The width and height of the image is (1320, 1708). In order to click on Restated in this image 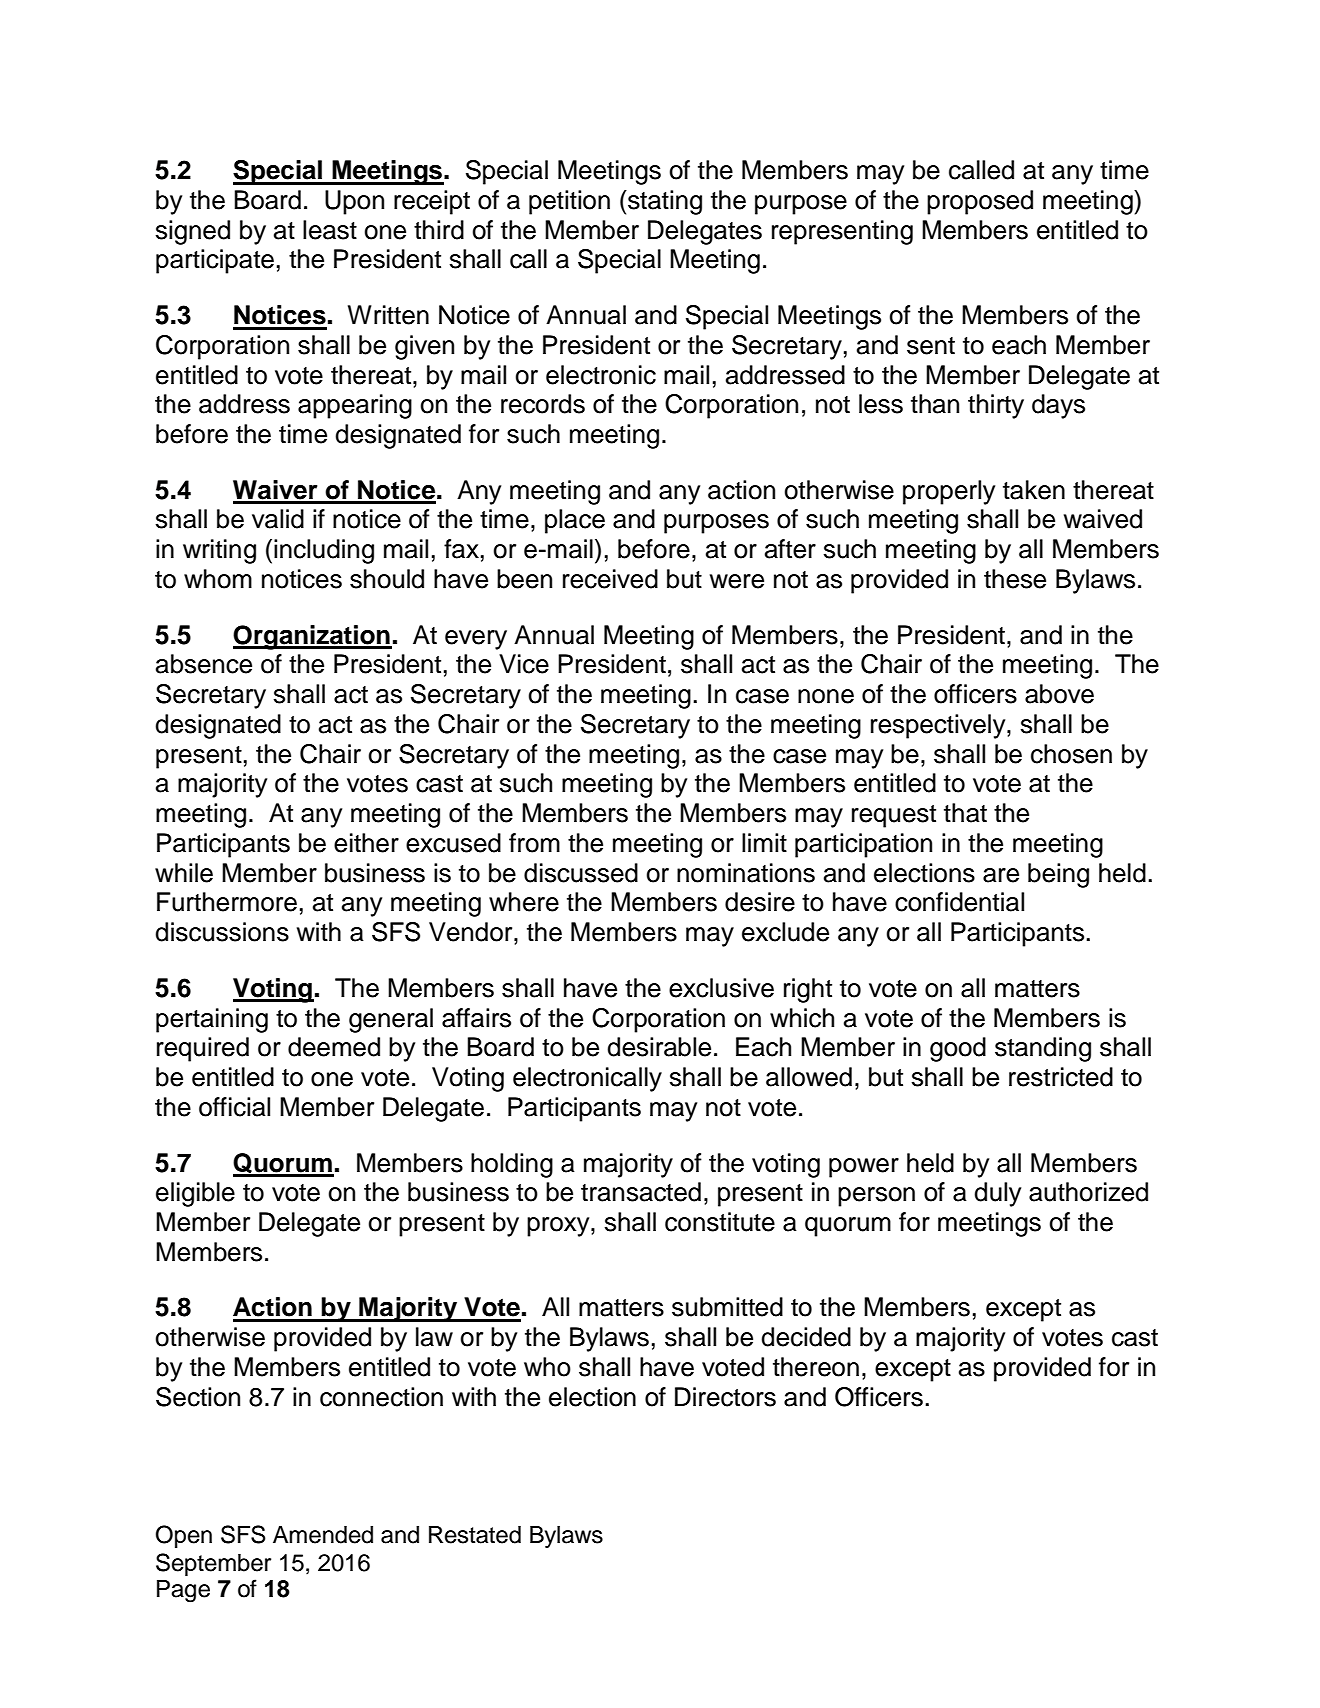, I will do `click(475, 1535)`.
